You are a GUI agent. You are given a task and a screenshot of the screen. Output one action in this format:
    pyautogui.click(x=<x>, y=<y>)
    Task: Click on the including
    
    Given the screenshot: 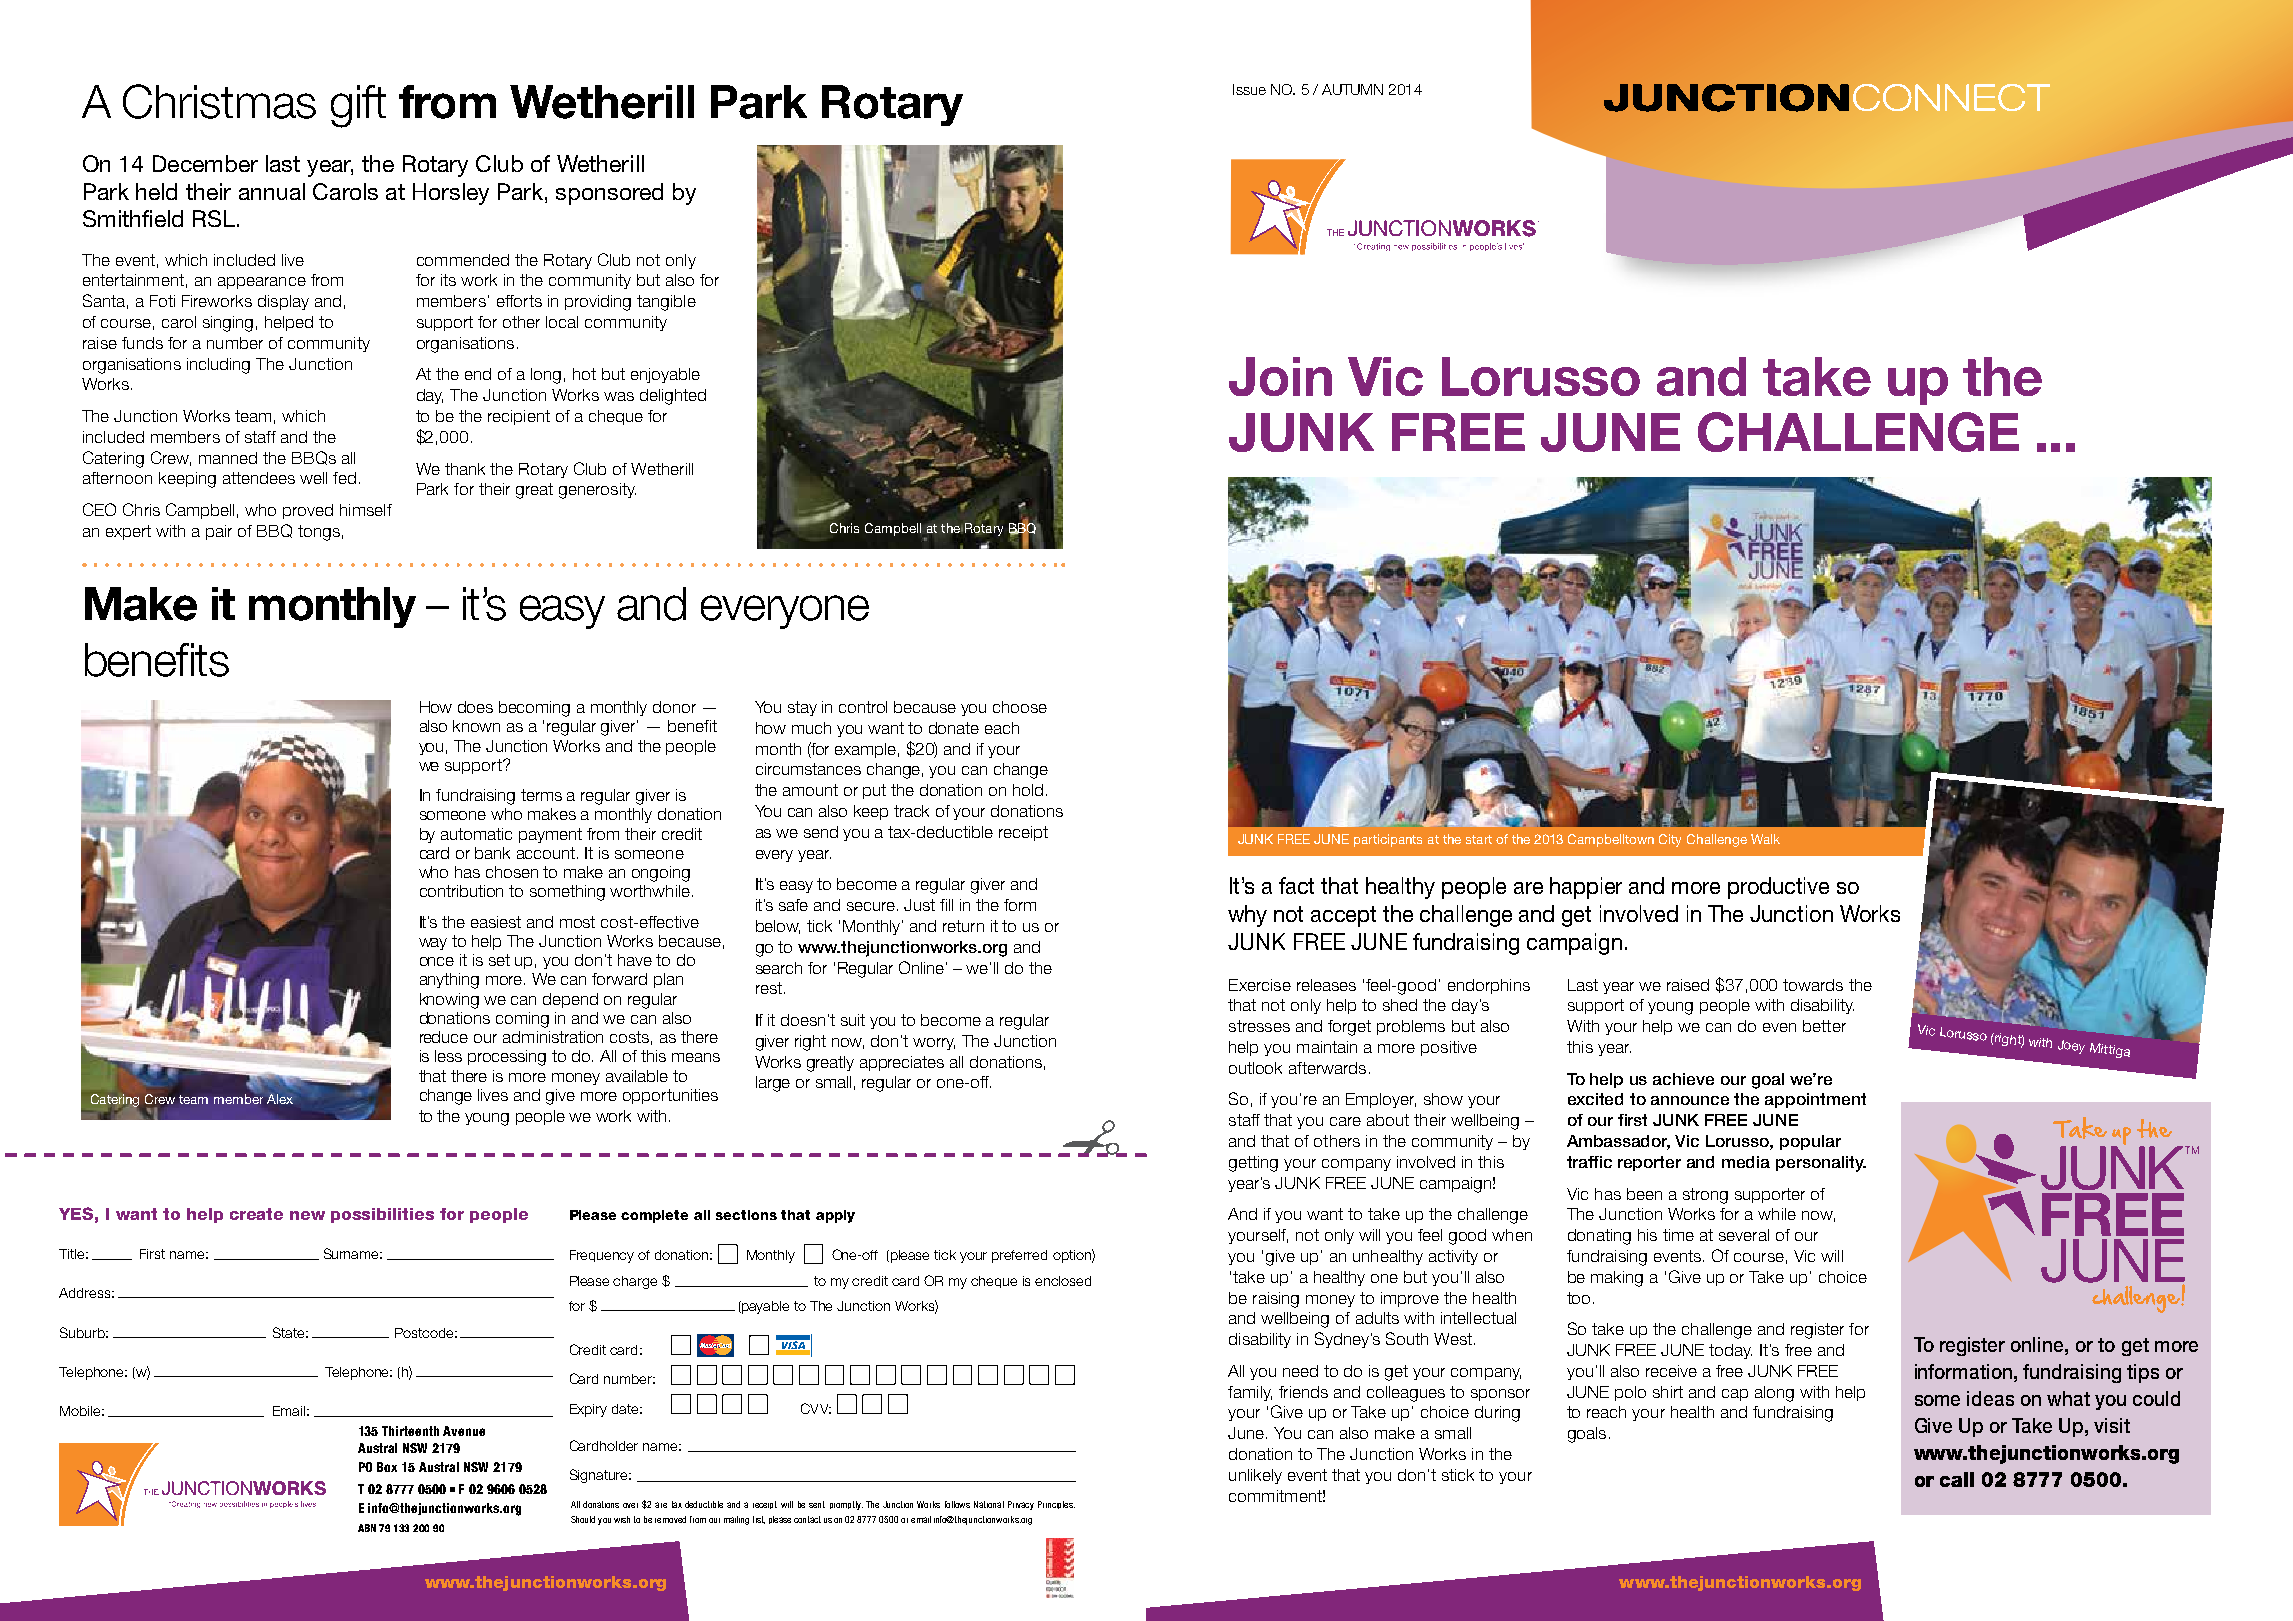 What is the action you would take?
    pyautogui.click(x=218, y=366)
